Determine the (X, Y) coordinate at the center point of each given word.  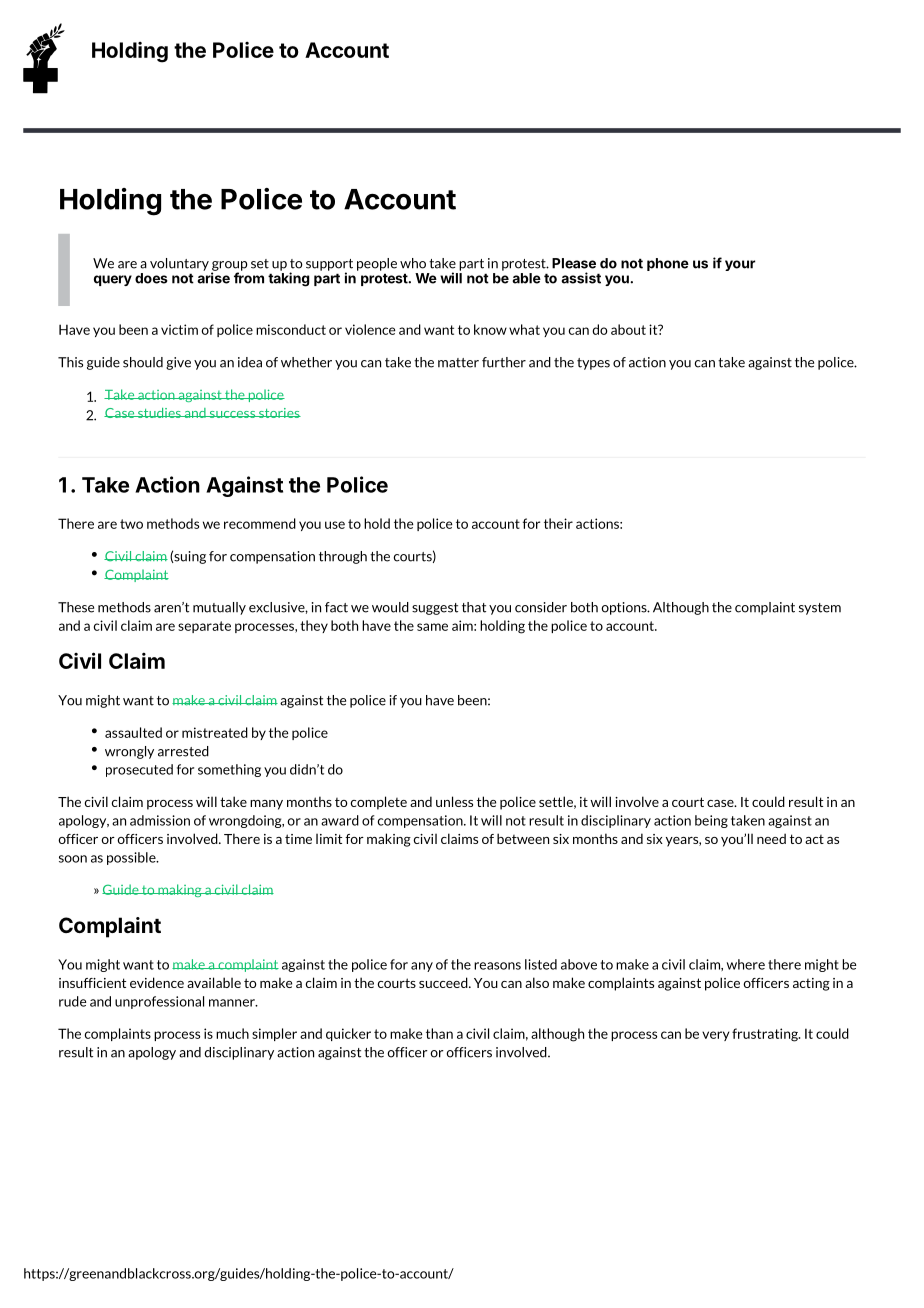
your (740, 265)
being (711, 821)
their (558, 523)
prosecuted (139, 770)
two (131, 524)
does (151, 278)
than (439, 1033)
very (715, 1036)
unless (454, 801)
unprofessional (159, 1002)
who (413, 263)
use (335, 525)
